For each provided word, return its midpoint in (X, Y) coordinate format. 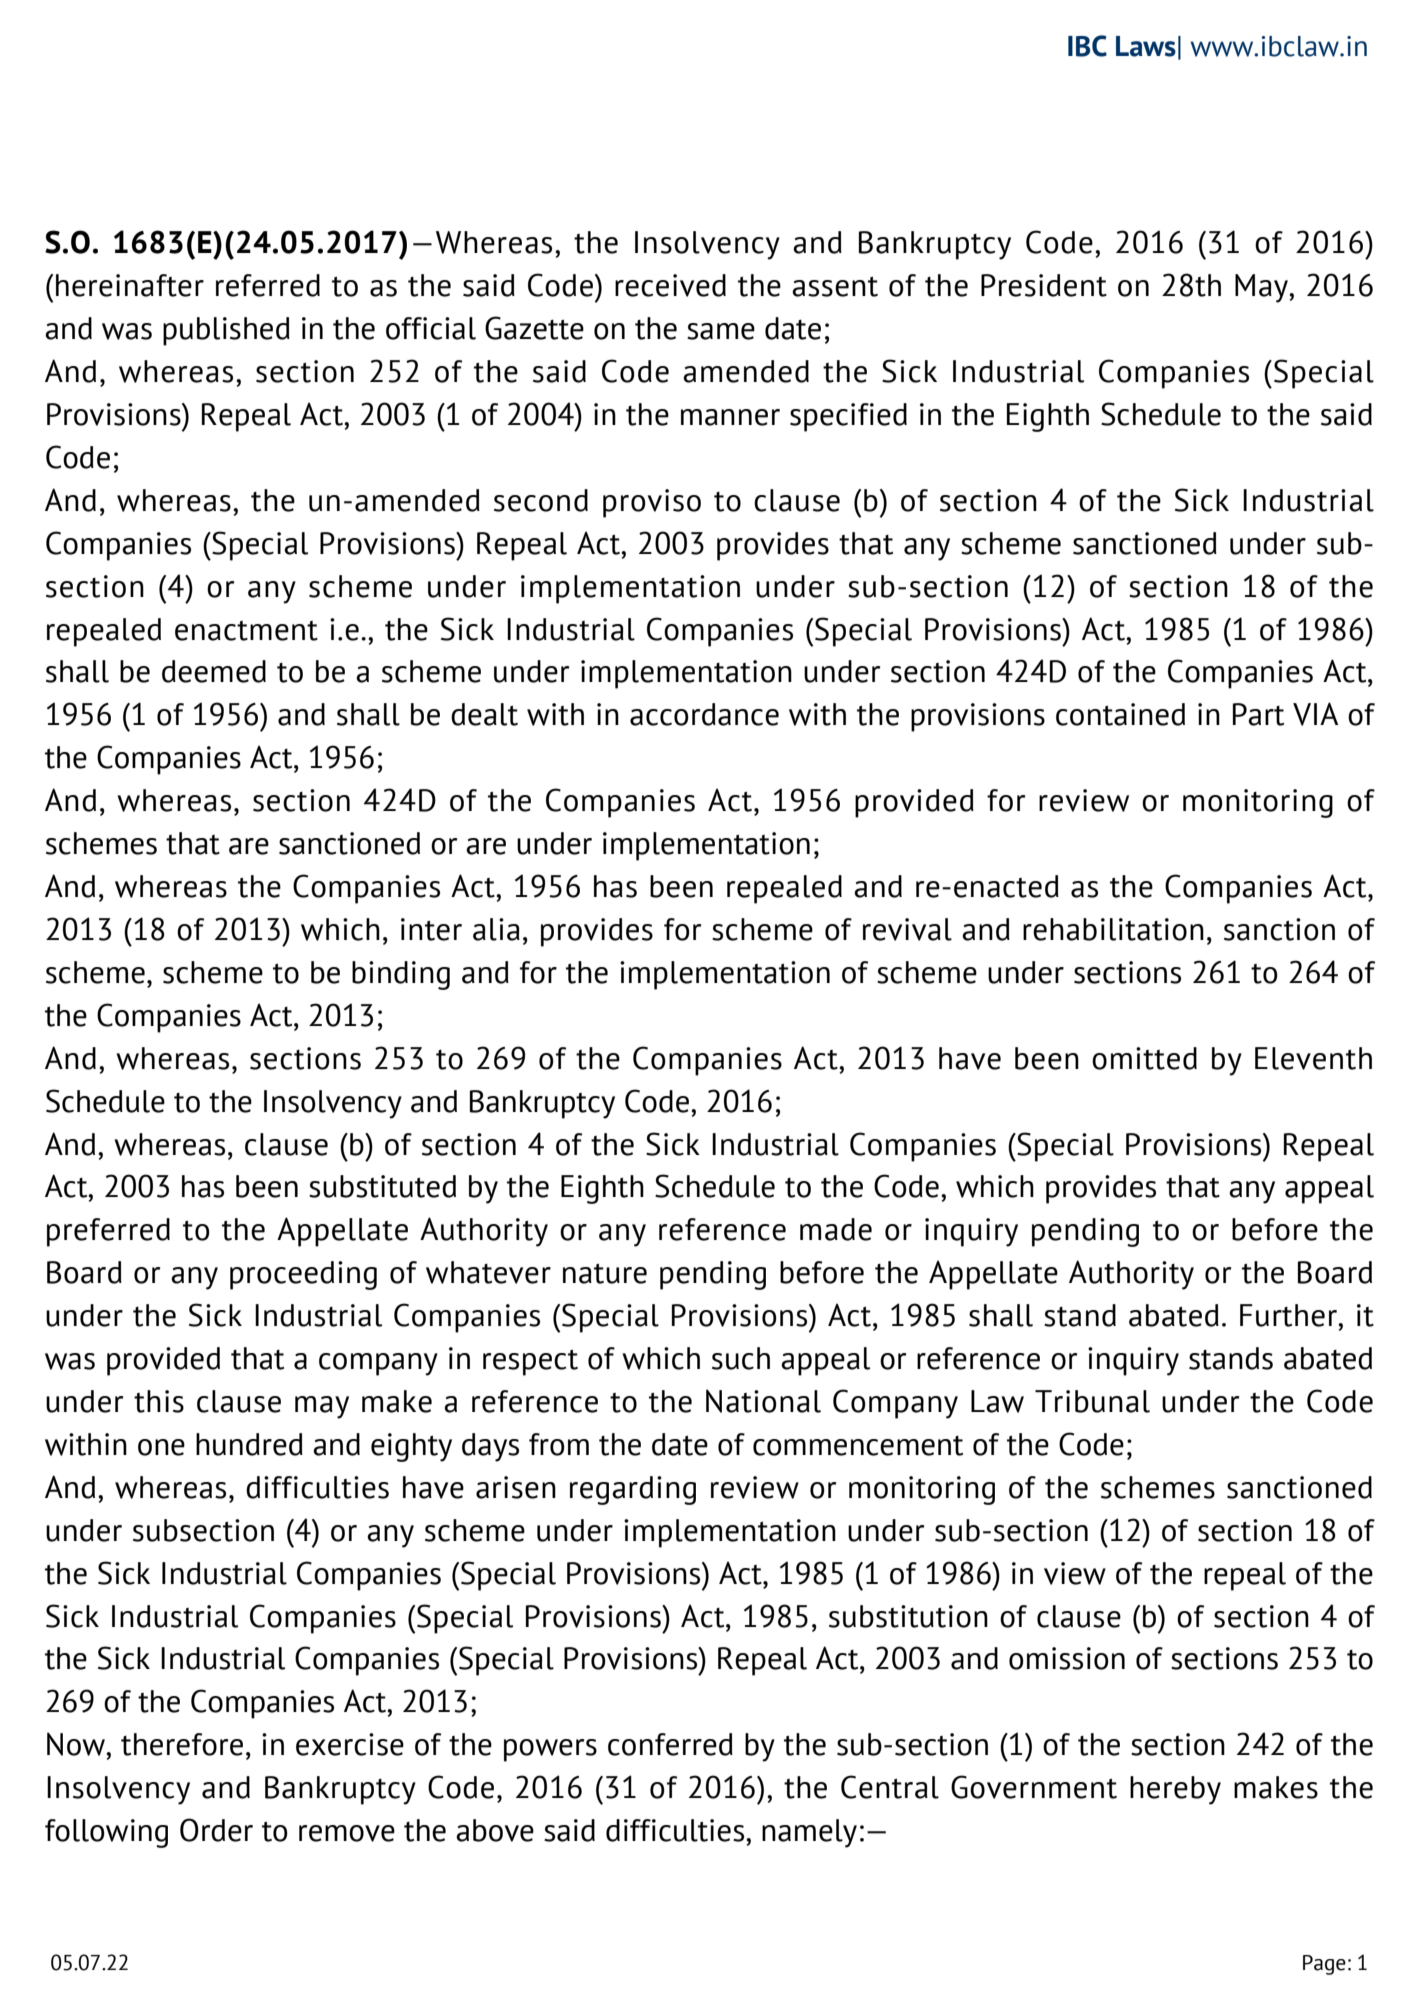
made (836, 1229)
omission (1067, 1658)
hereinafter (130, 285)
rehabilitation (1113, 929)
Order (216, 1830)
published (226, 331)
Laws (1146, 46)
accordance (704, 714)
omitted (1144, 1058)
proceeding (303, 1275)
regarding (633, 1490)
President (1044, 285)
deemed (214, 671)
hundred (249, 1444)
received (670, 285)
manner (730, 417)
